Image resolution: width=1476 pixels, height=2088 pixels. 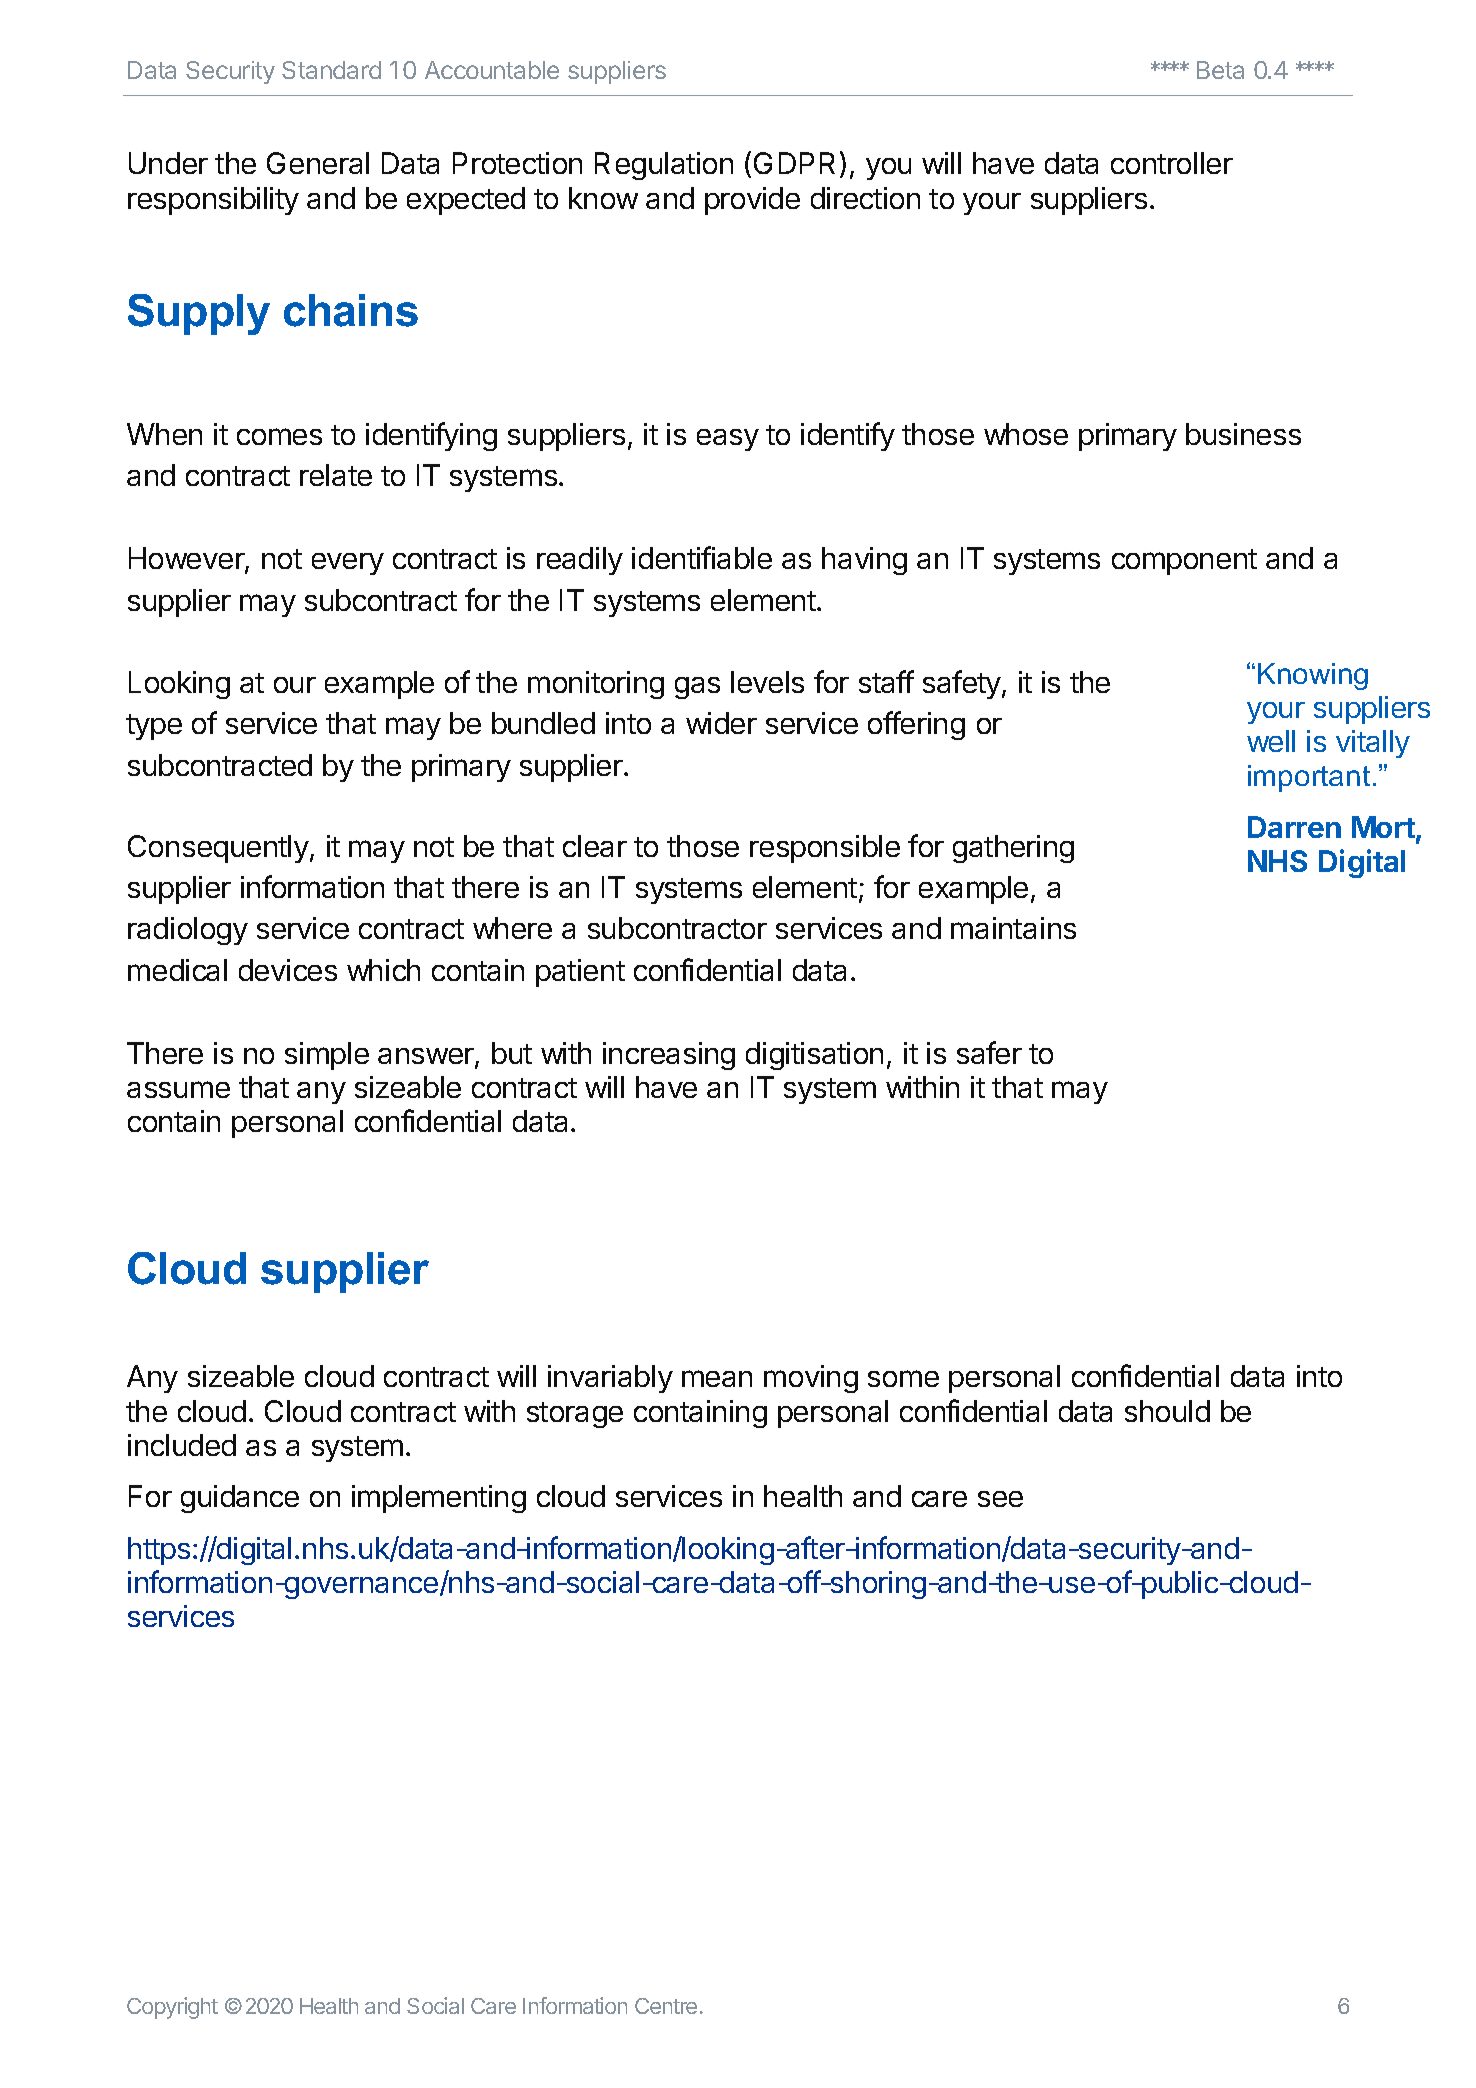 I want to click on wider, so click(x=721, y=723).
